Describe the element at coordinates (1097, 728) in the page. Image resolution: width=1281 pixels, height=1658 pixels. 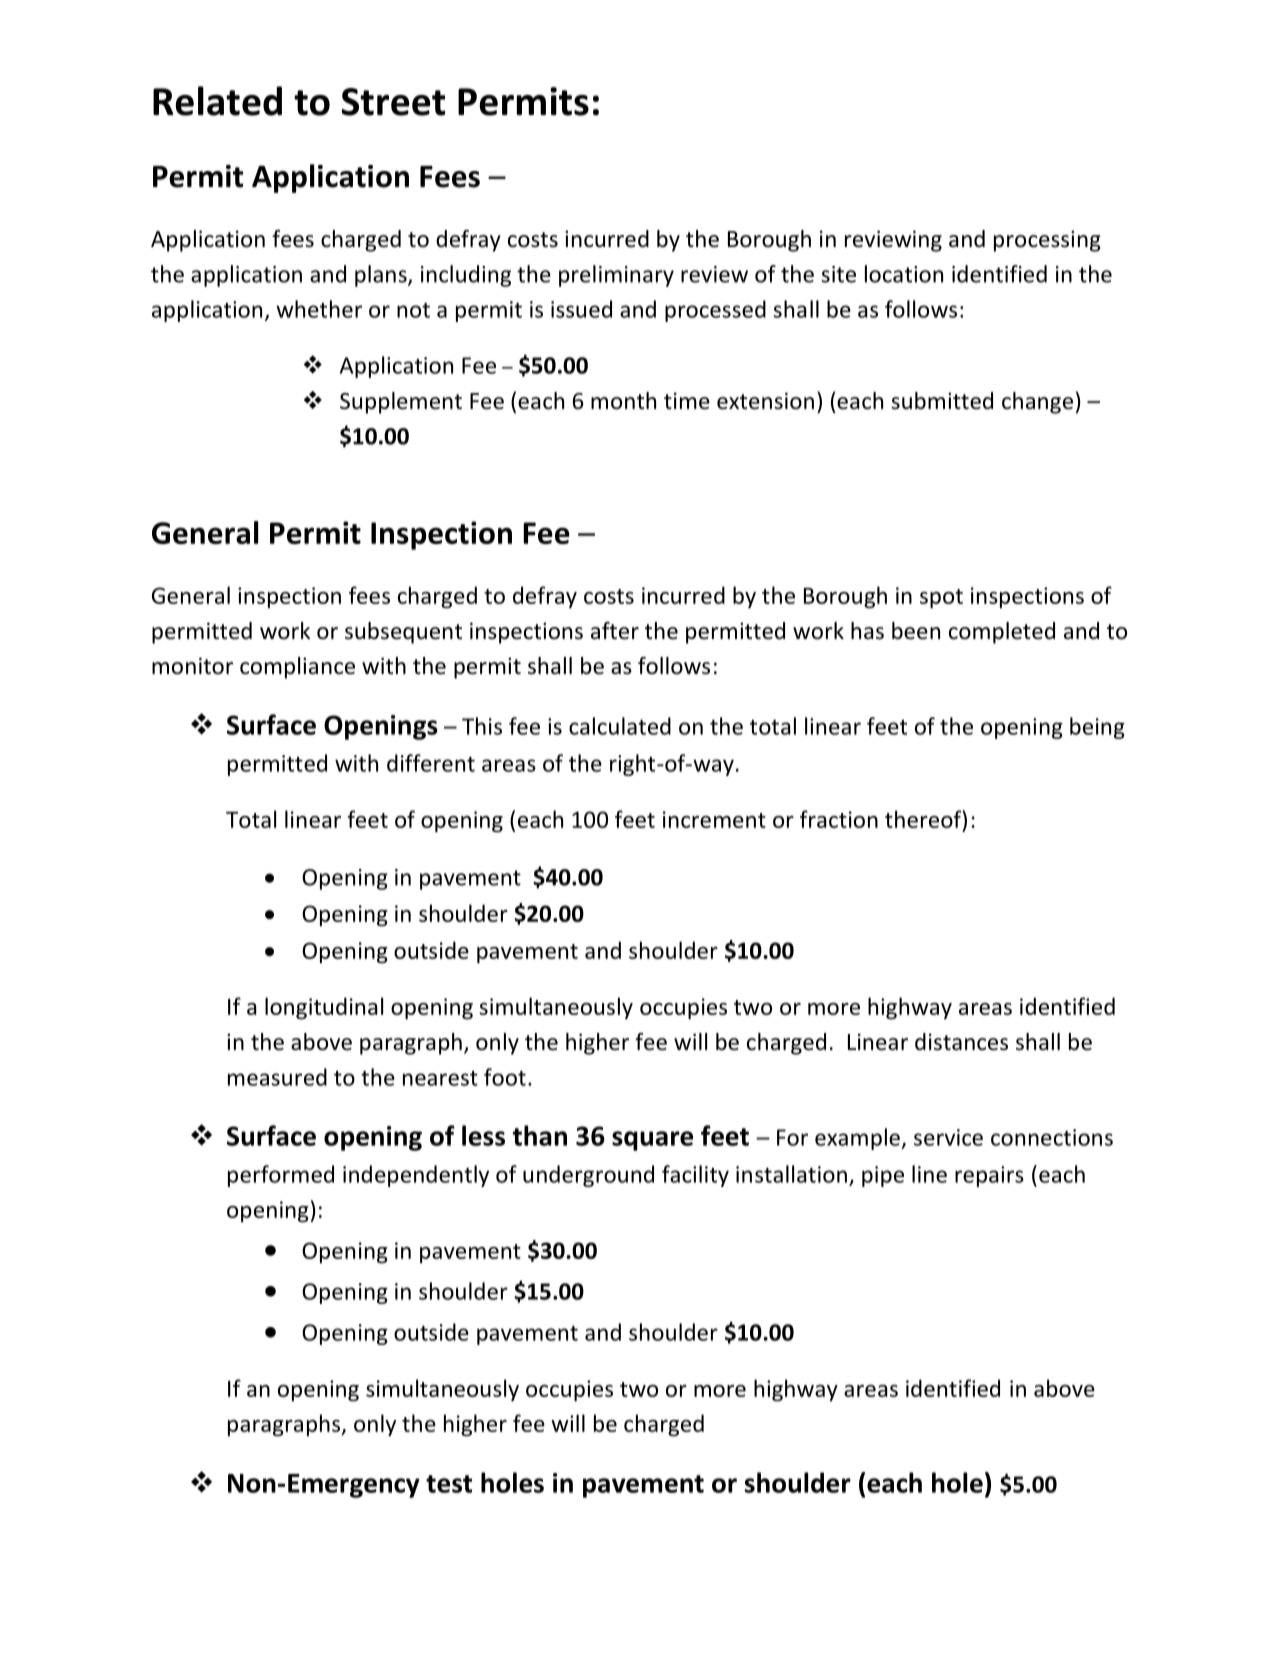
I see `being` at that location.
